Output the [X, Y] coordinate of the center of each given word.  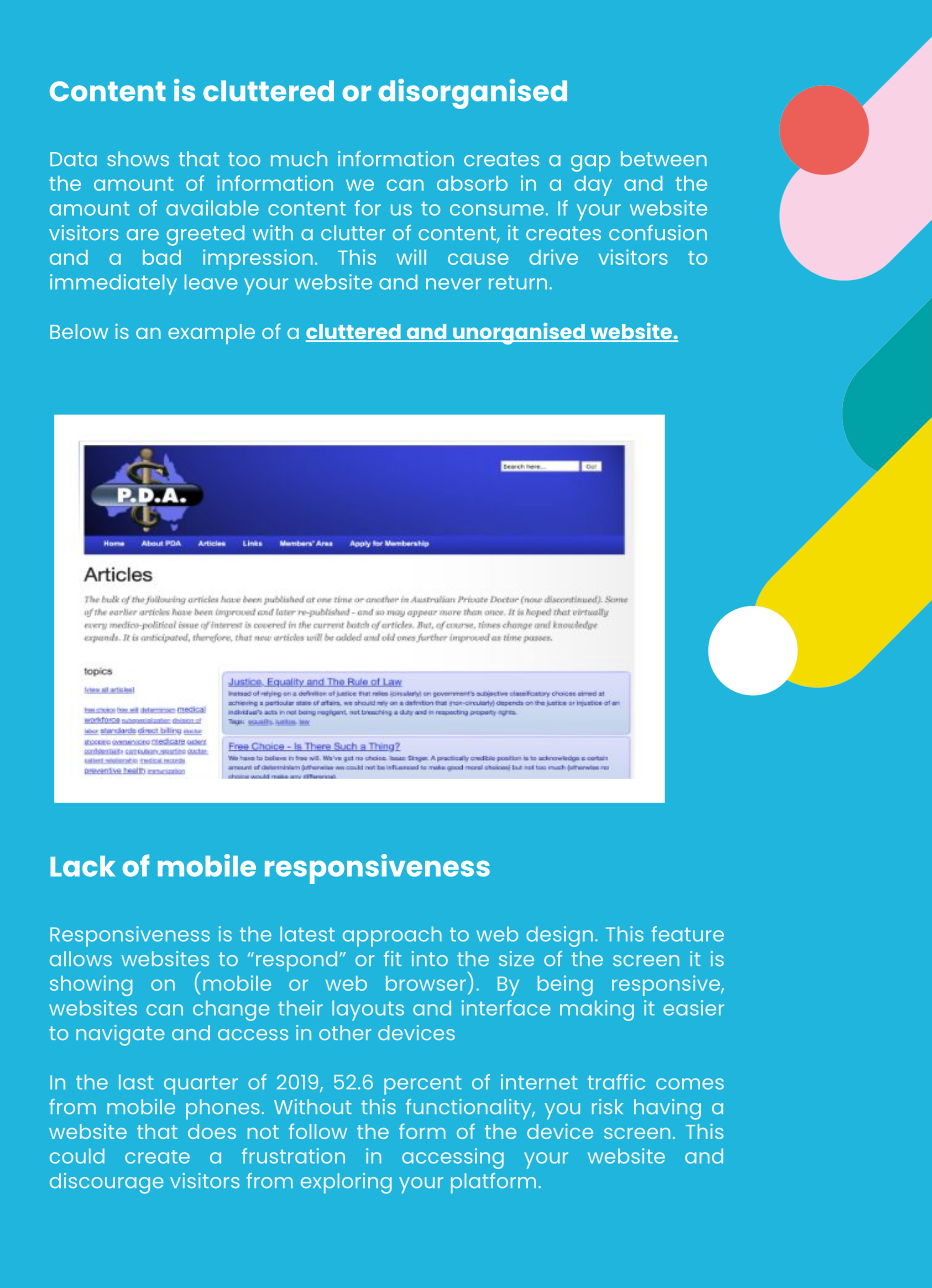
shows [138, 158]
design [559, 936]
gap [590, 163]
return [519, 282]
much [299, 158]
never [453, 284]
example [211, 334]
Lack [82, 866]
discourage [106, 1183]
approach [392, 936]
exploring [346, 1183]
